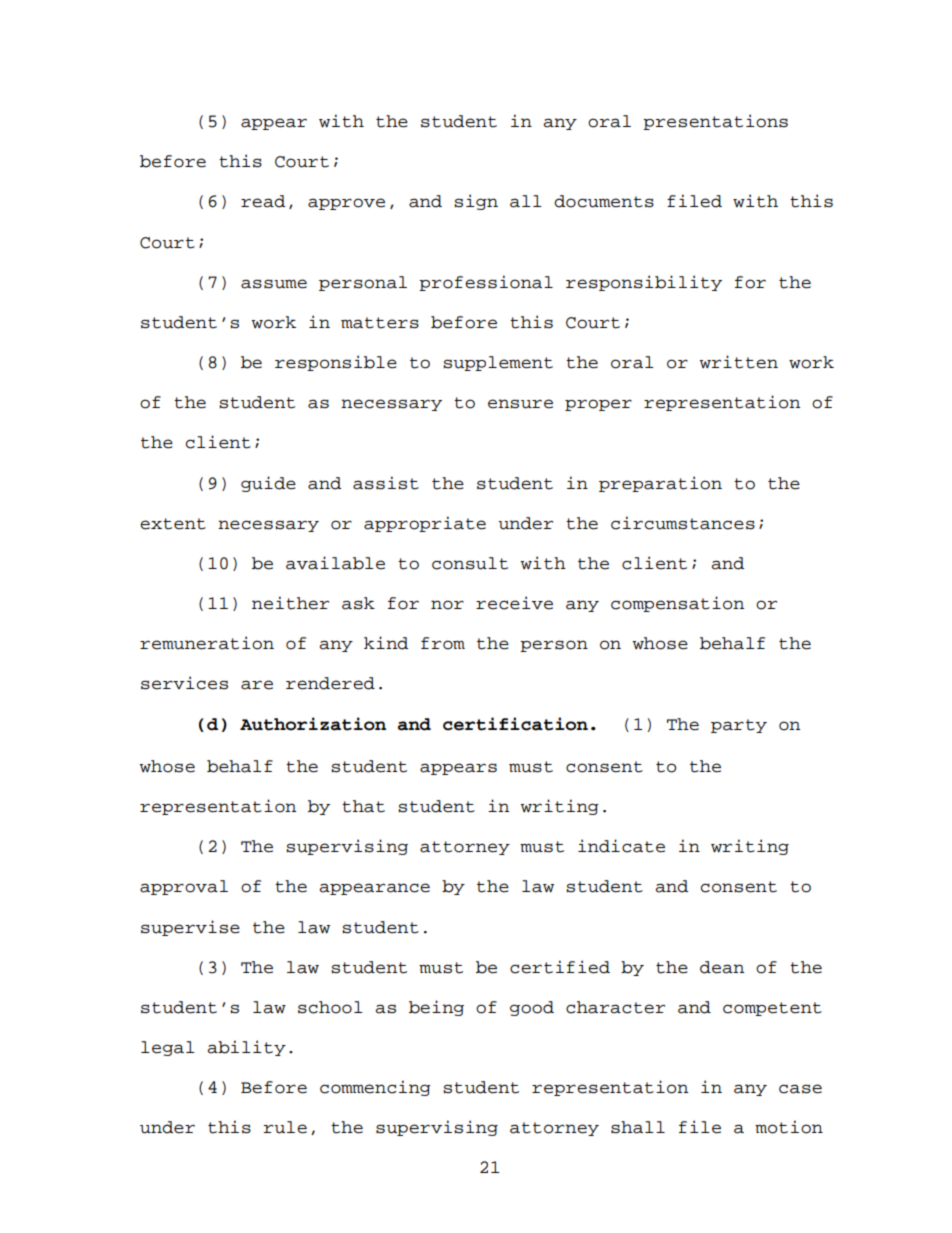  I want to click on read, so click(263, 201).
